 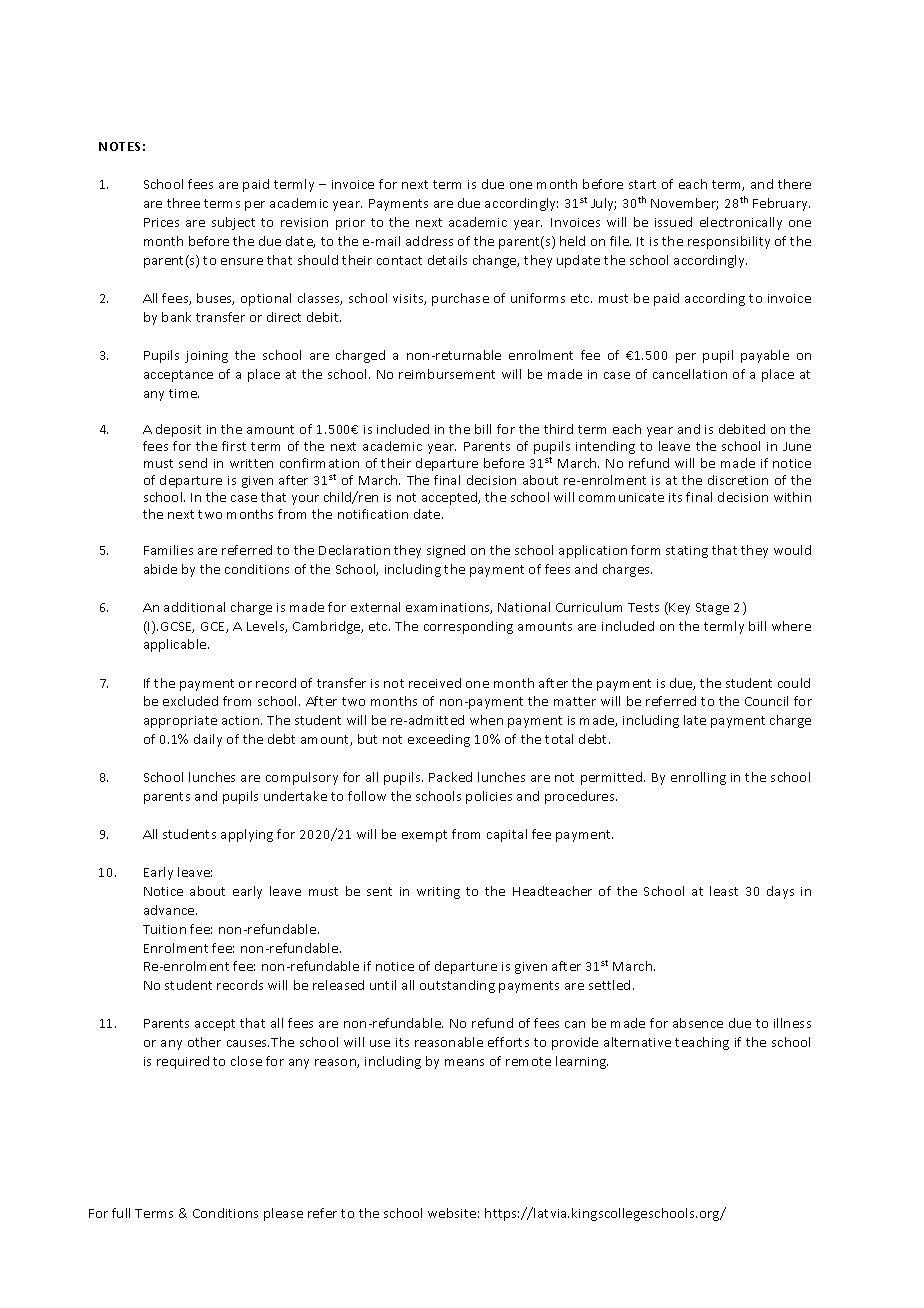 What do you see at coordinates (183, 203) in the document?
I see `three` at bounding box center [183, 203].
